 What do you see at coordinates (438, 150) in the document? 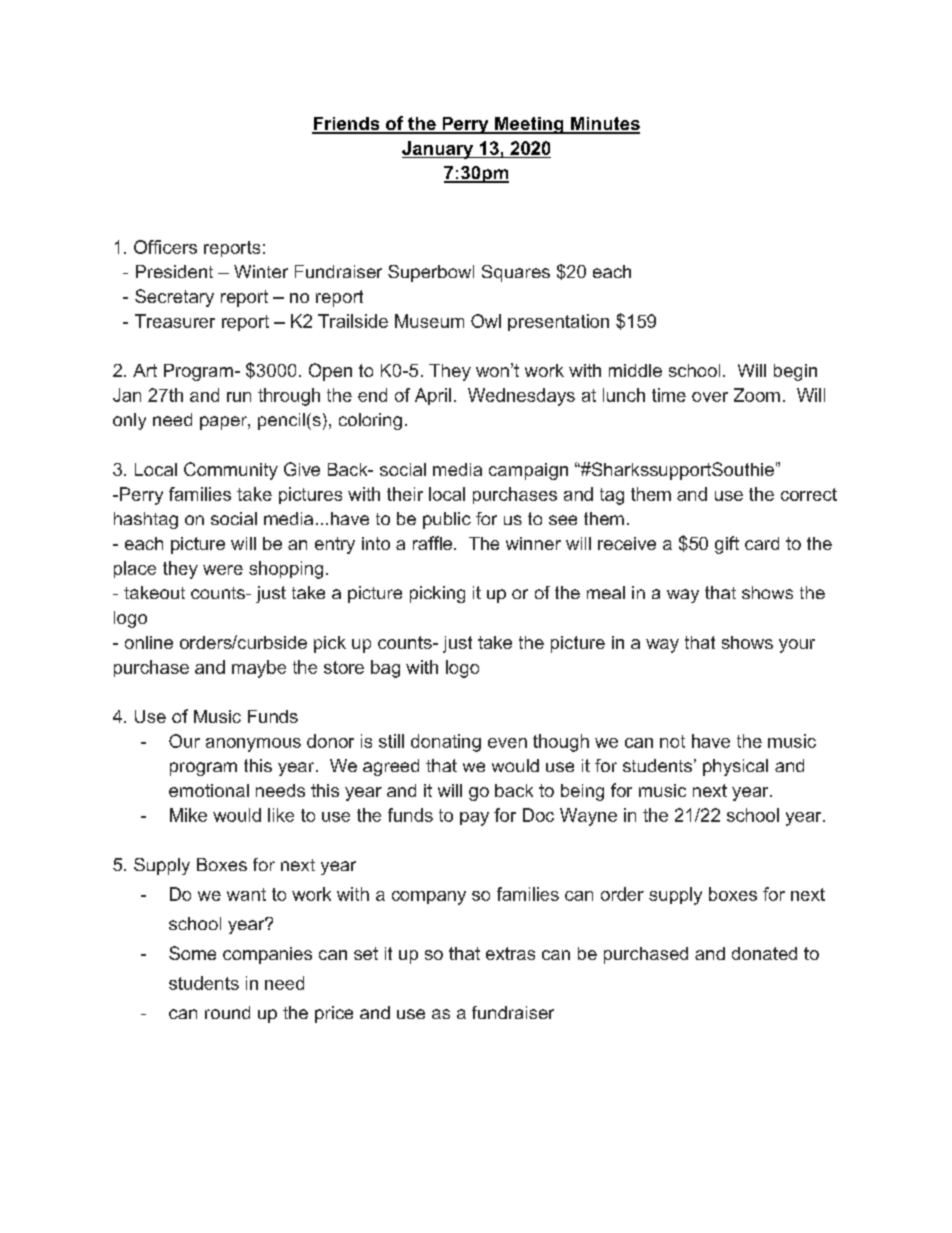
I see `January` at bounding box center [438, 150].
